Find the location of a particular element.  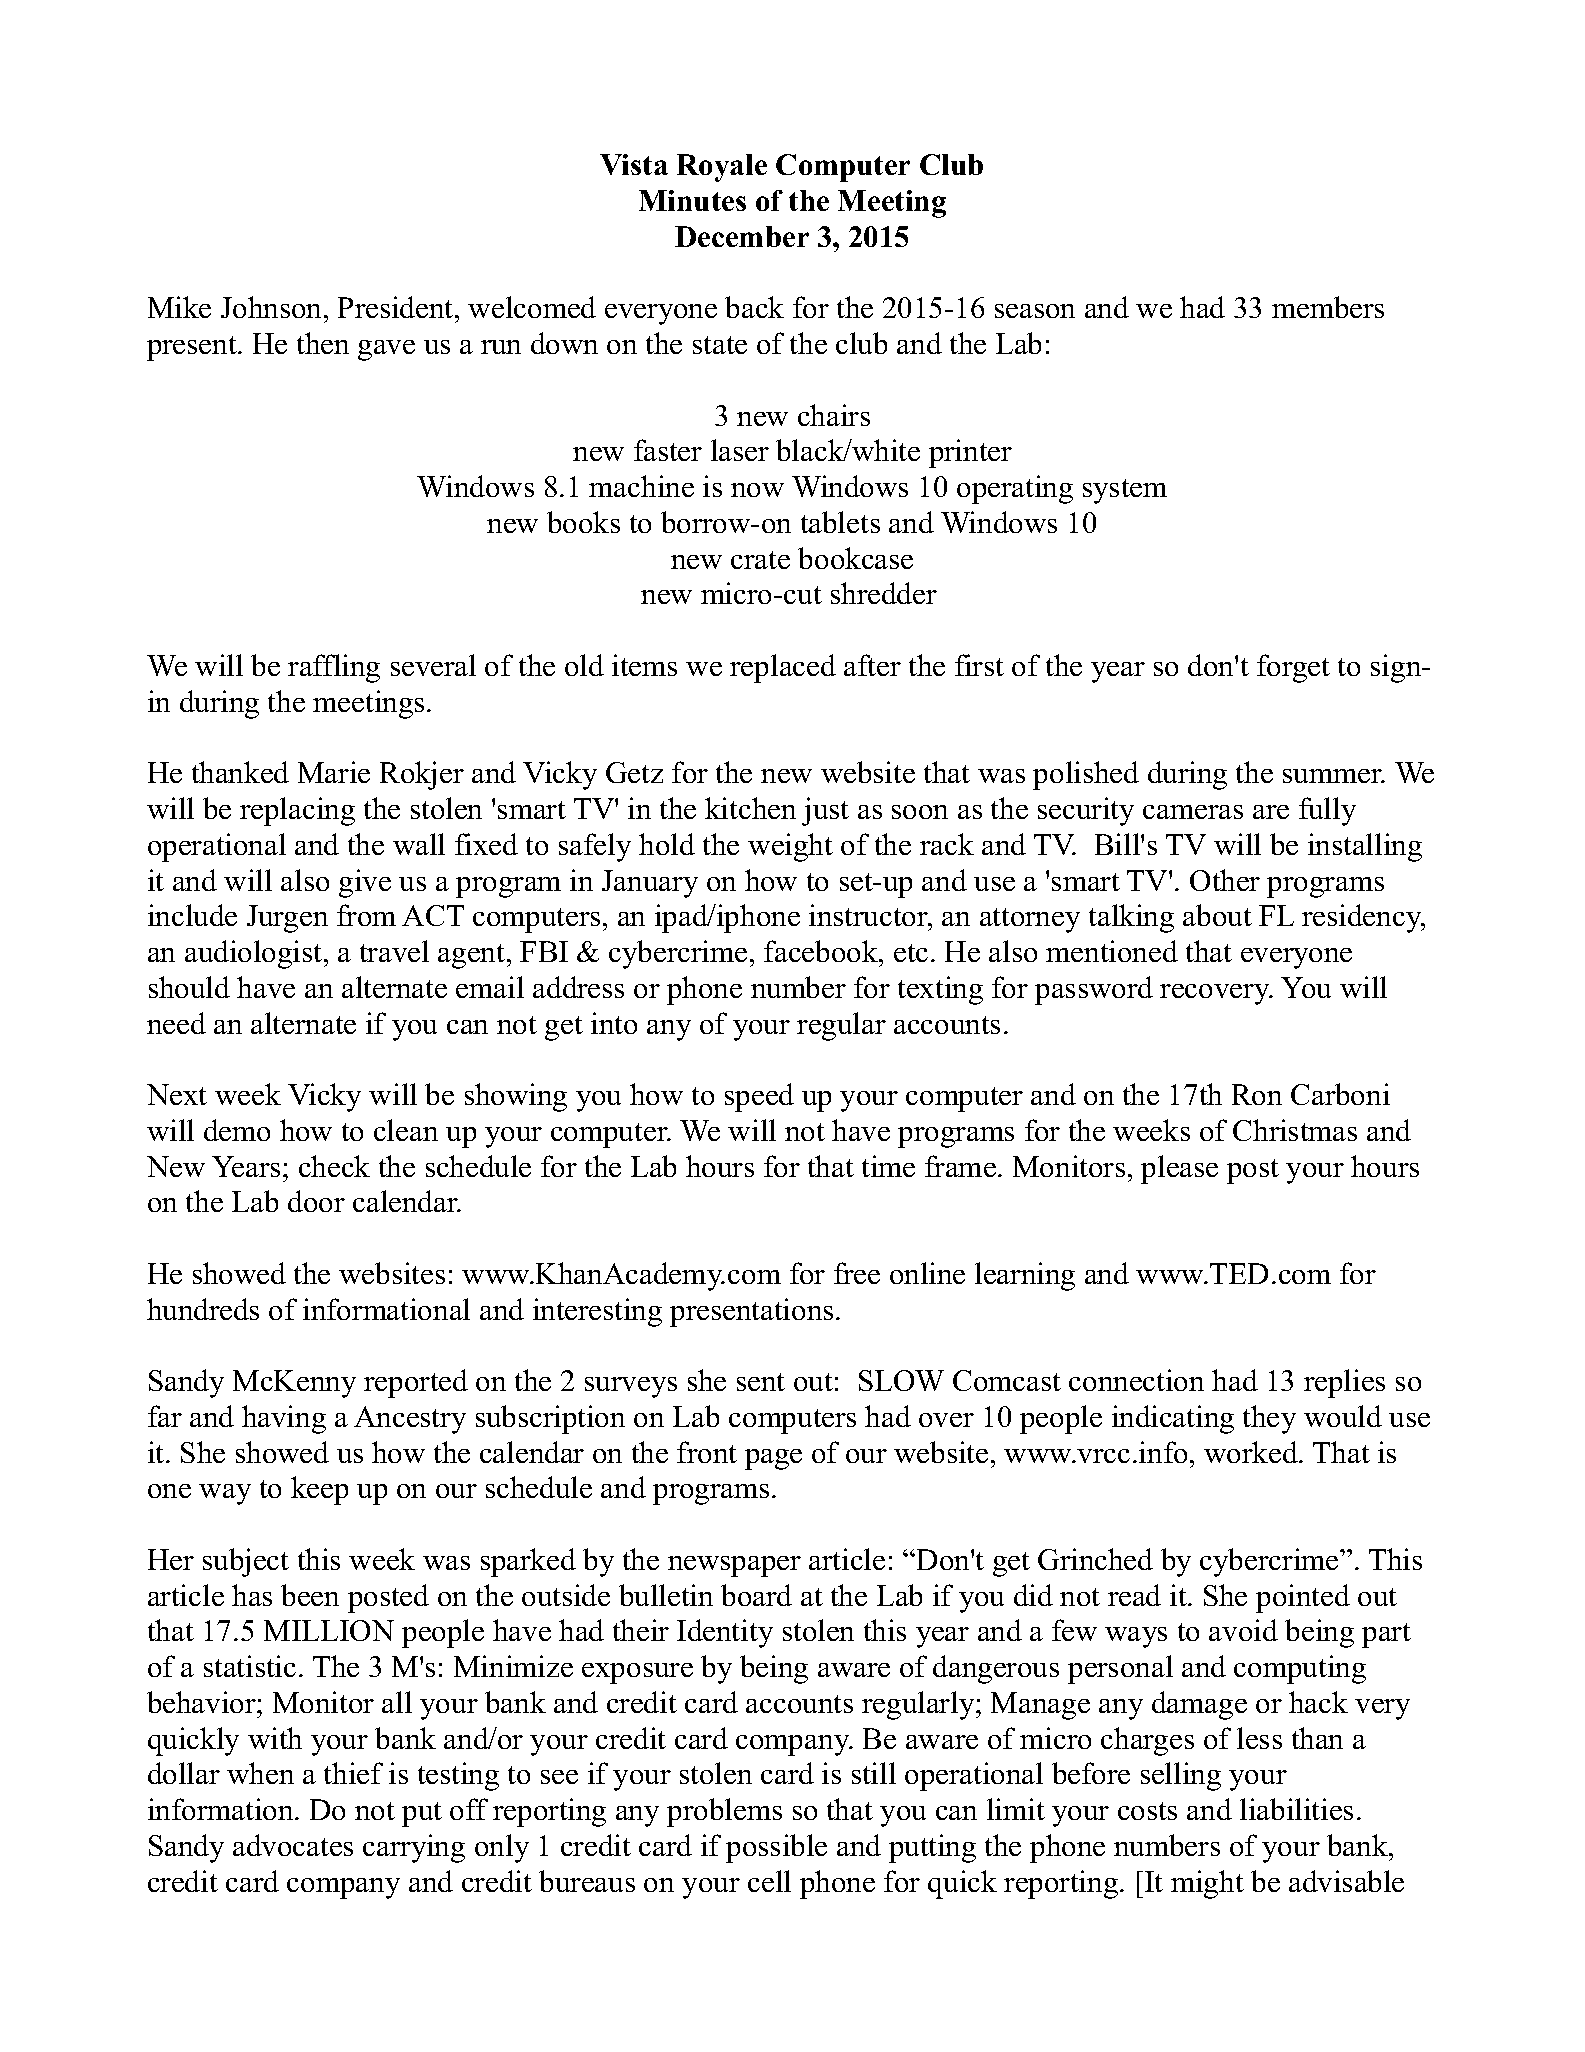

password is located at coordinates (1094, 990).
